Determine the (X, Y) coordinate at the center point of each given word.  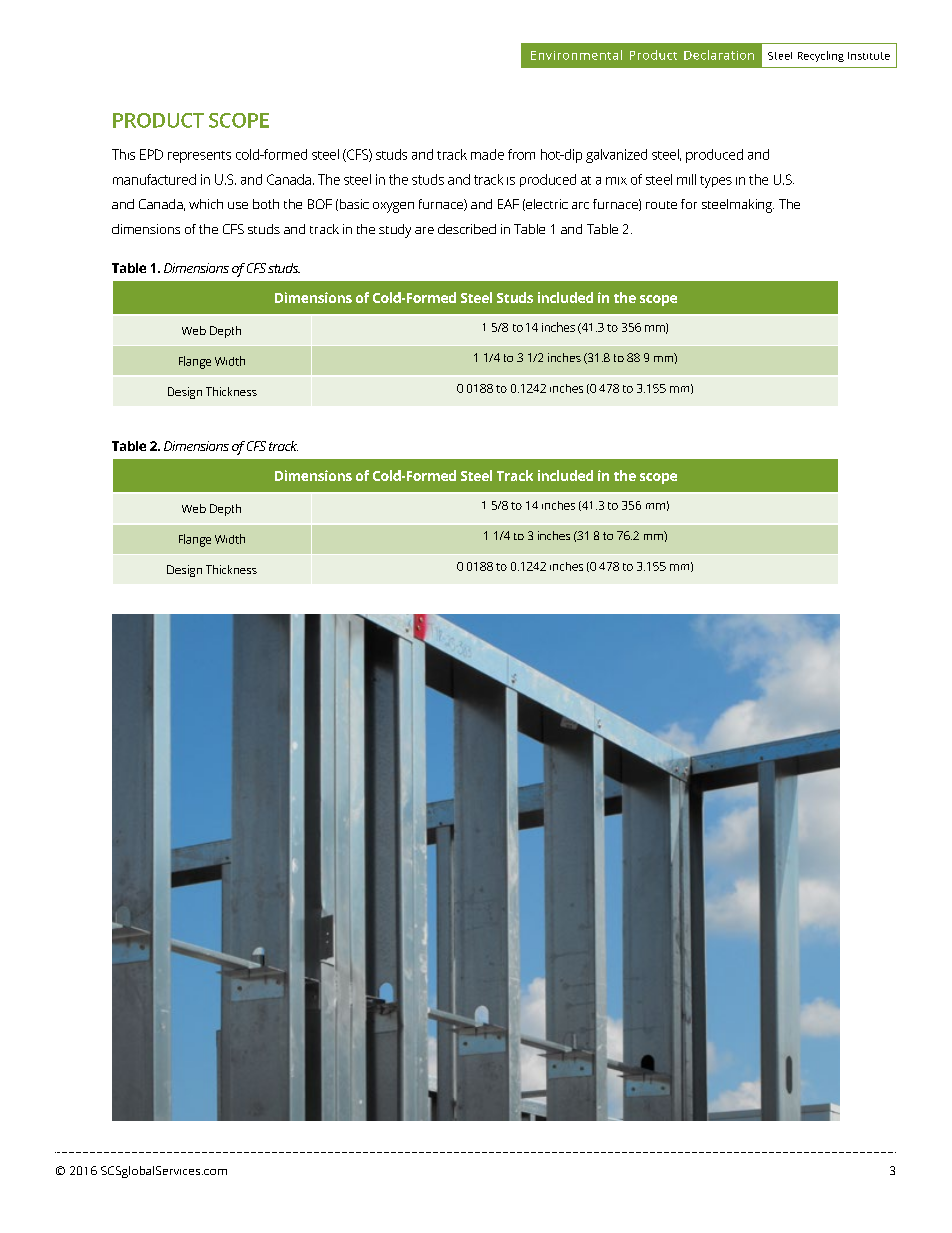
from (521, 154)
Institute (869, 56)
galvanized (616, 156)
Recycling (821, 56)
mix (616, 181)
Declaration (719, 55)
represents (199, 157)
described (467, 229)
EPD (151, 154)
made (487, 154)
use (238, 205)
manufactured (154, 179)
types (716, 182)
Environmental (576, 55)
